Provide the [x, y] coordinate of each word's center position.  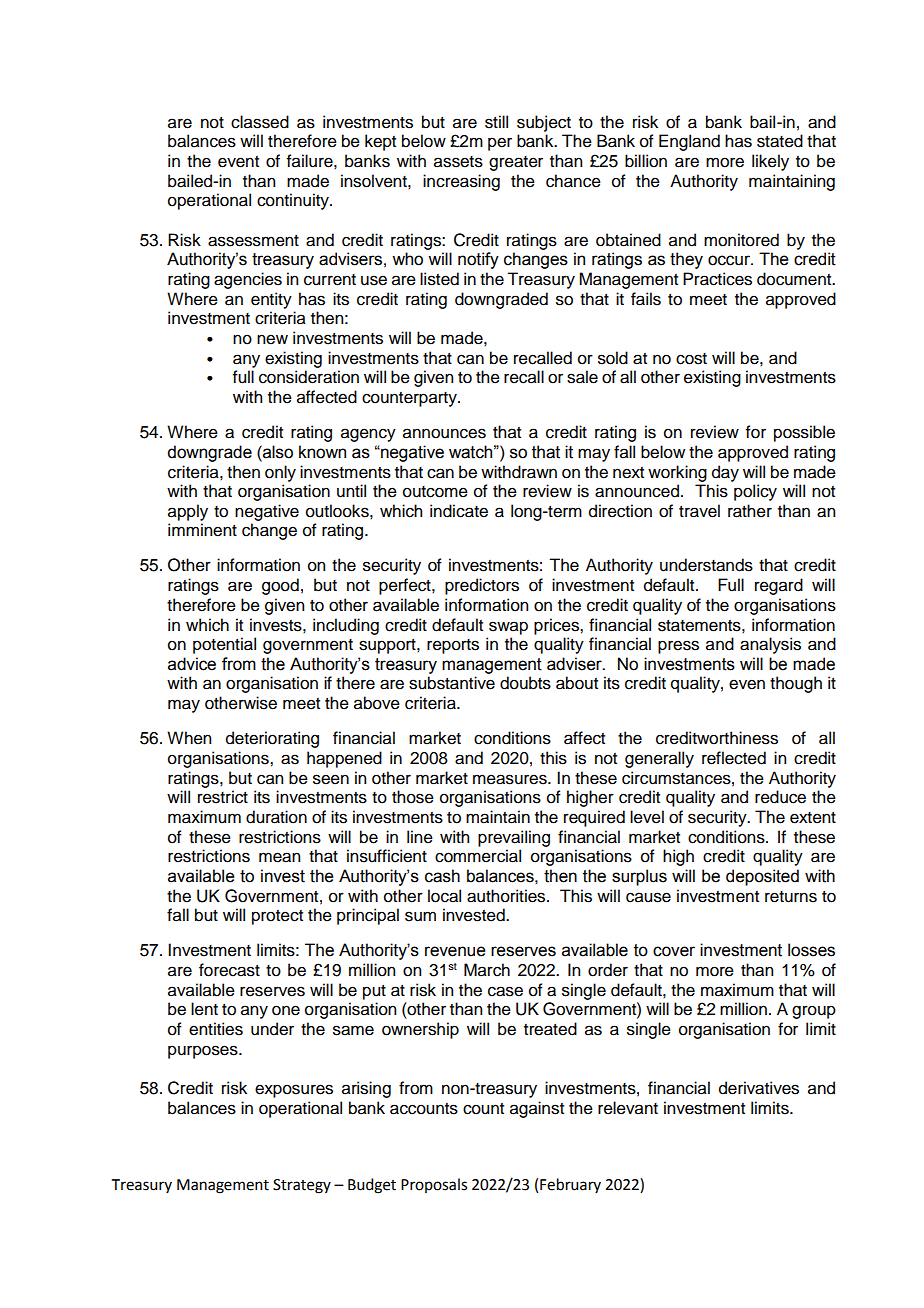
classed [260, 122]
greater [516, 163]
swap [508, 628]
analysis [770, 645]
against [537, 1109]
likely [770, 162]
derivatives [759, 1088]
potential [224, 645]
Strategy [302, 1186]
